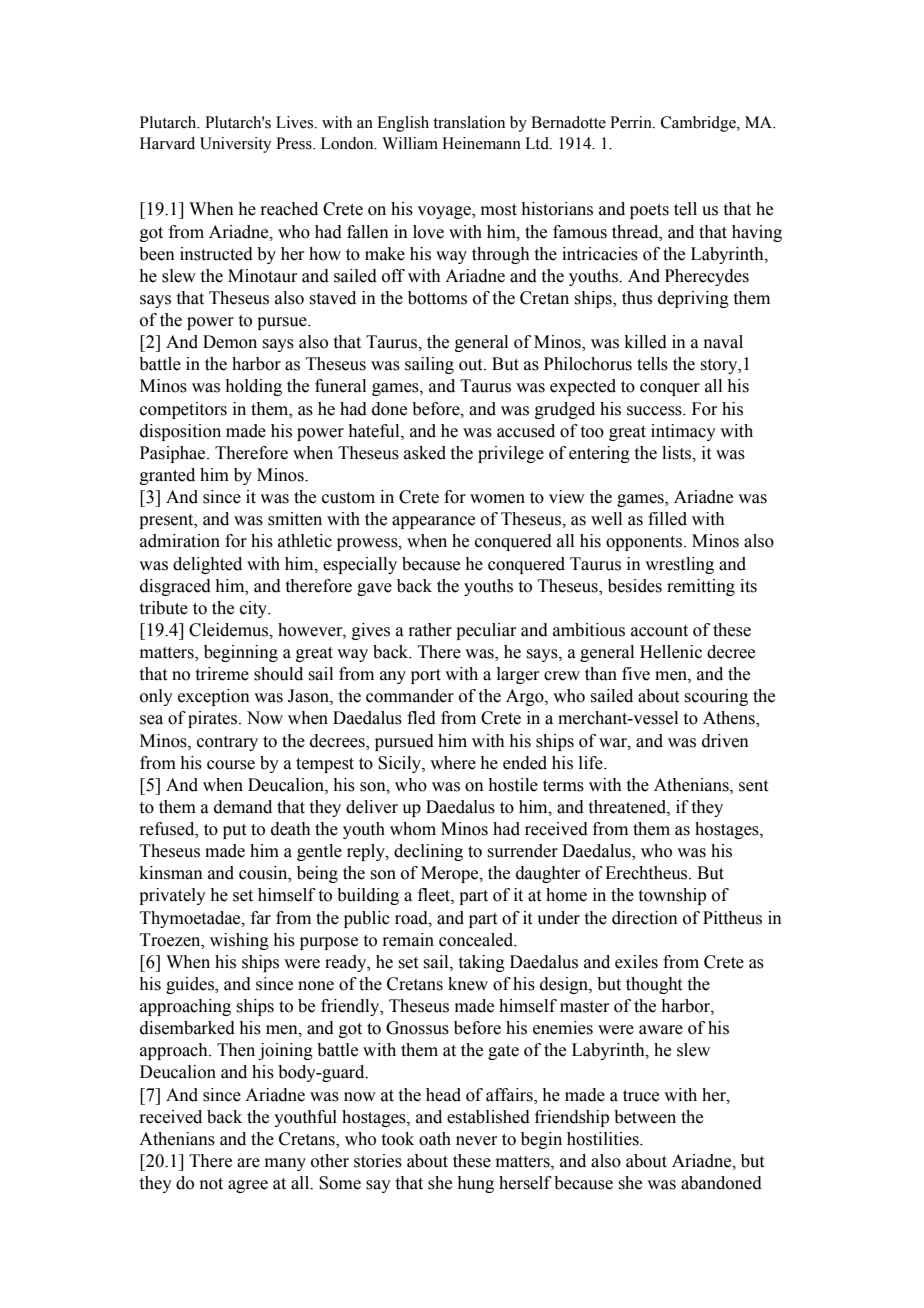 Image resolution: width=924 pixels, height=1308 pixels. I want to click on University, so click(236, 145).
